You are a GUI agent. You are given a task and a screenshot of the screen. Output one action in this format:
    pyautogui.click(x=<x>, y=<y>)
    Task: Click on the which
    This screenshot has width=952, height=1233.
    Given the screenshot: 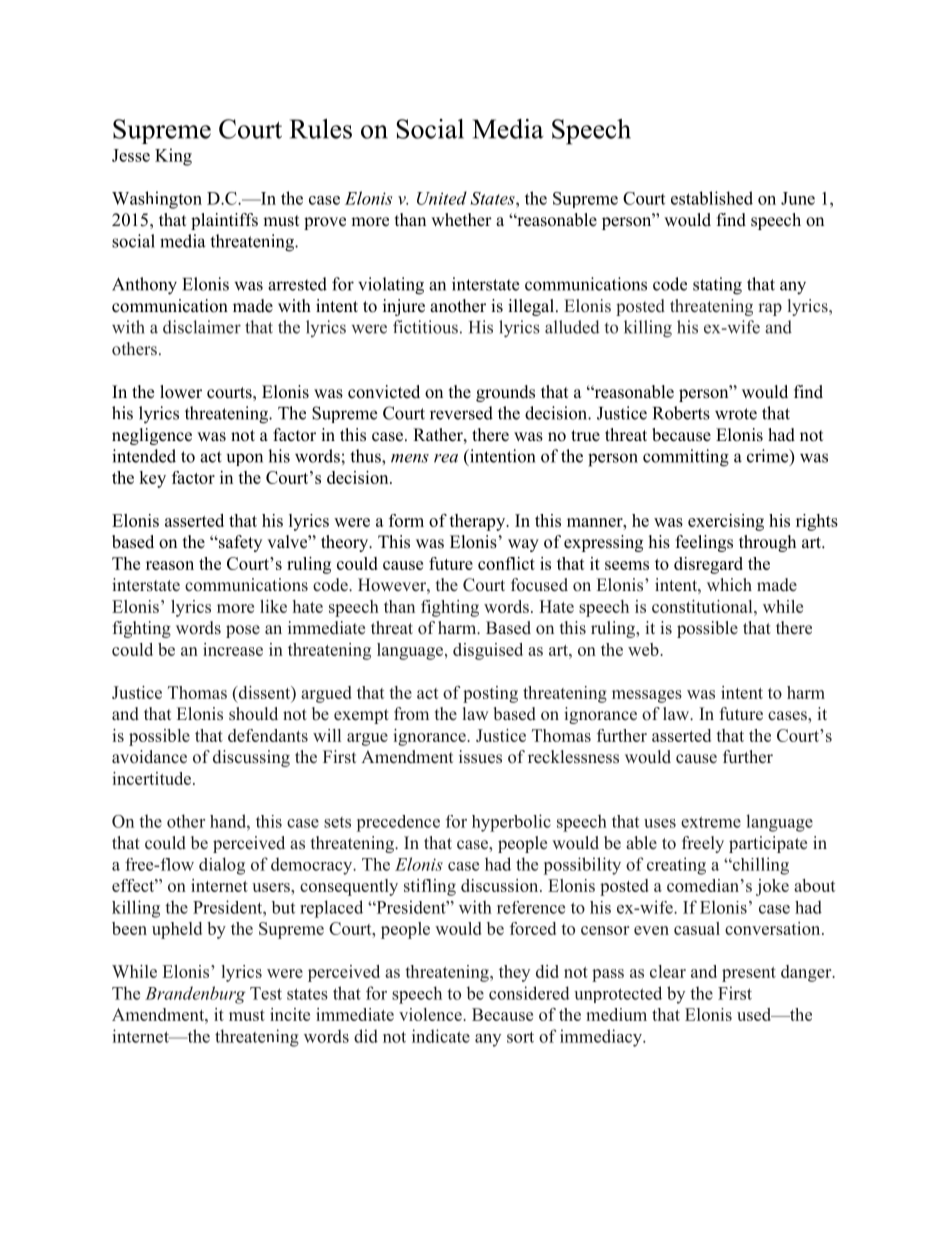 What is the action you would take?
    pyautogui.click(x=729, y=585)
